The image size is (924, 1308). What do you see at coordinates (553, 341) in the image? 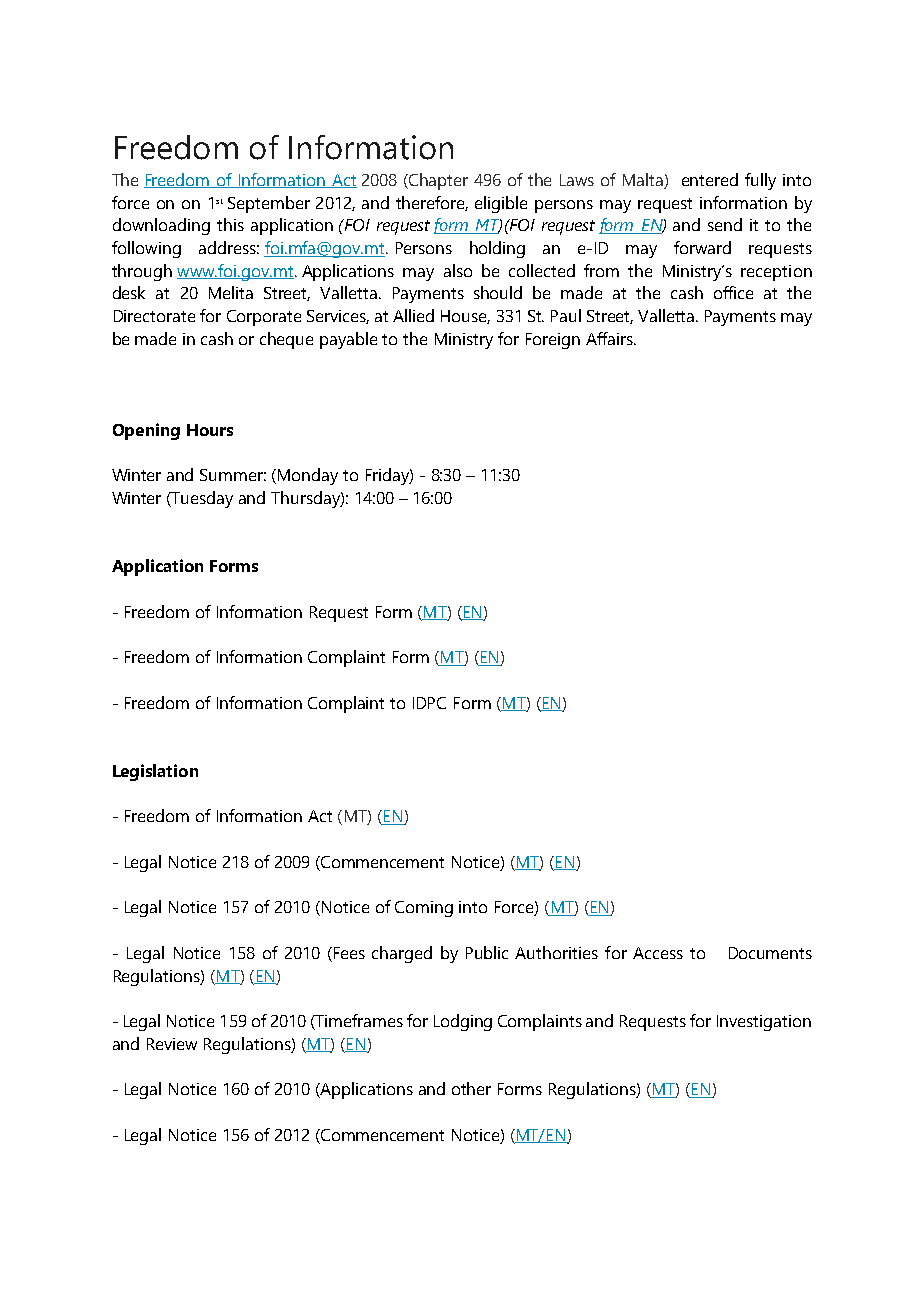
I see `Foreign` at bounding box center [553, 341].
